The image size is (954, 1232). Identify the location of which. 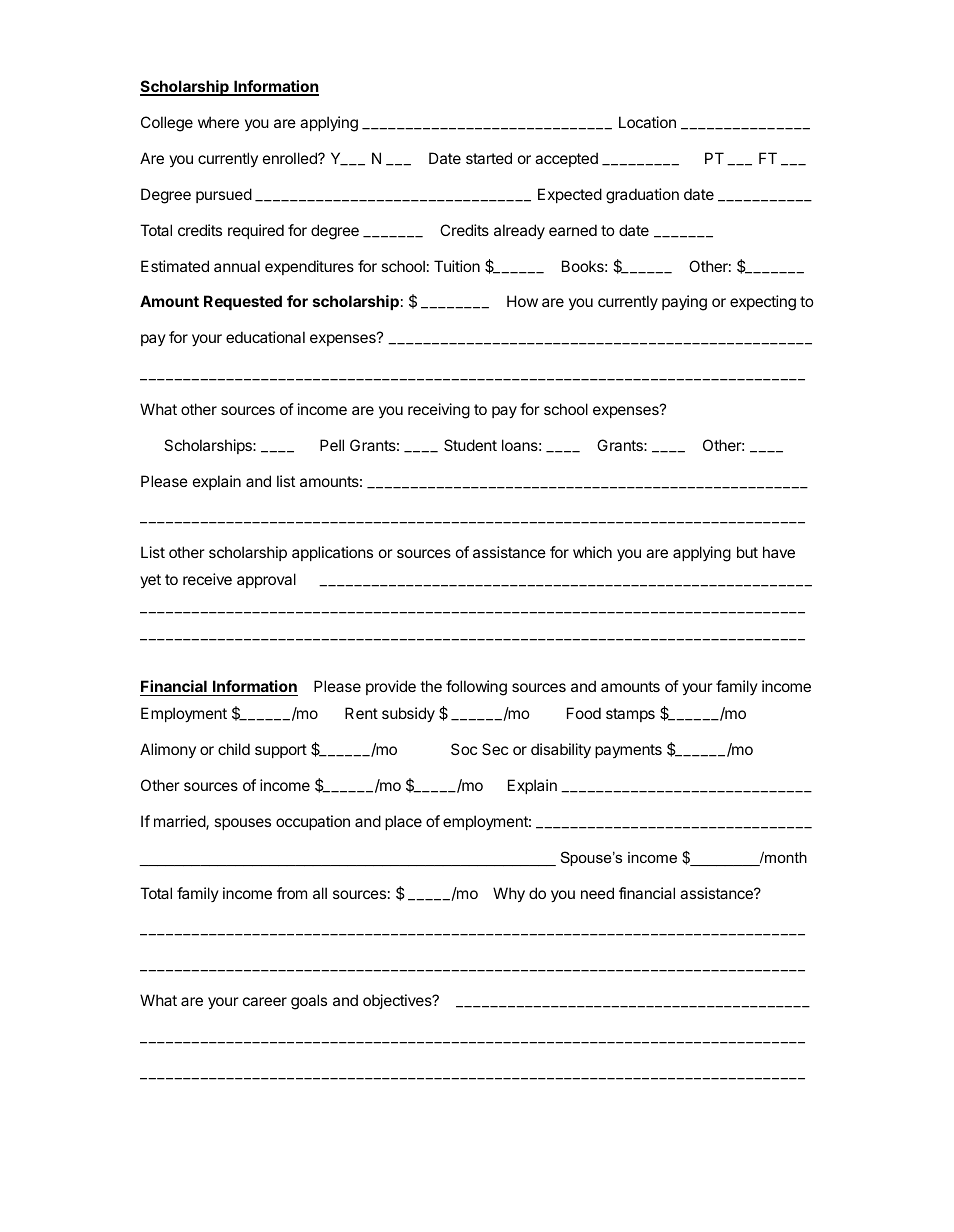
(592, 552).
